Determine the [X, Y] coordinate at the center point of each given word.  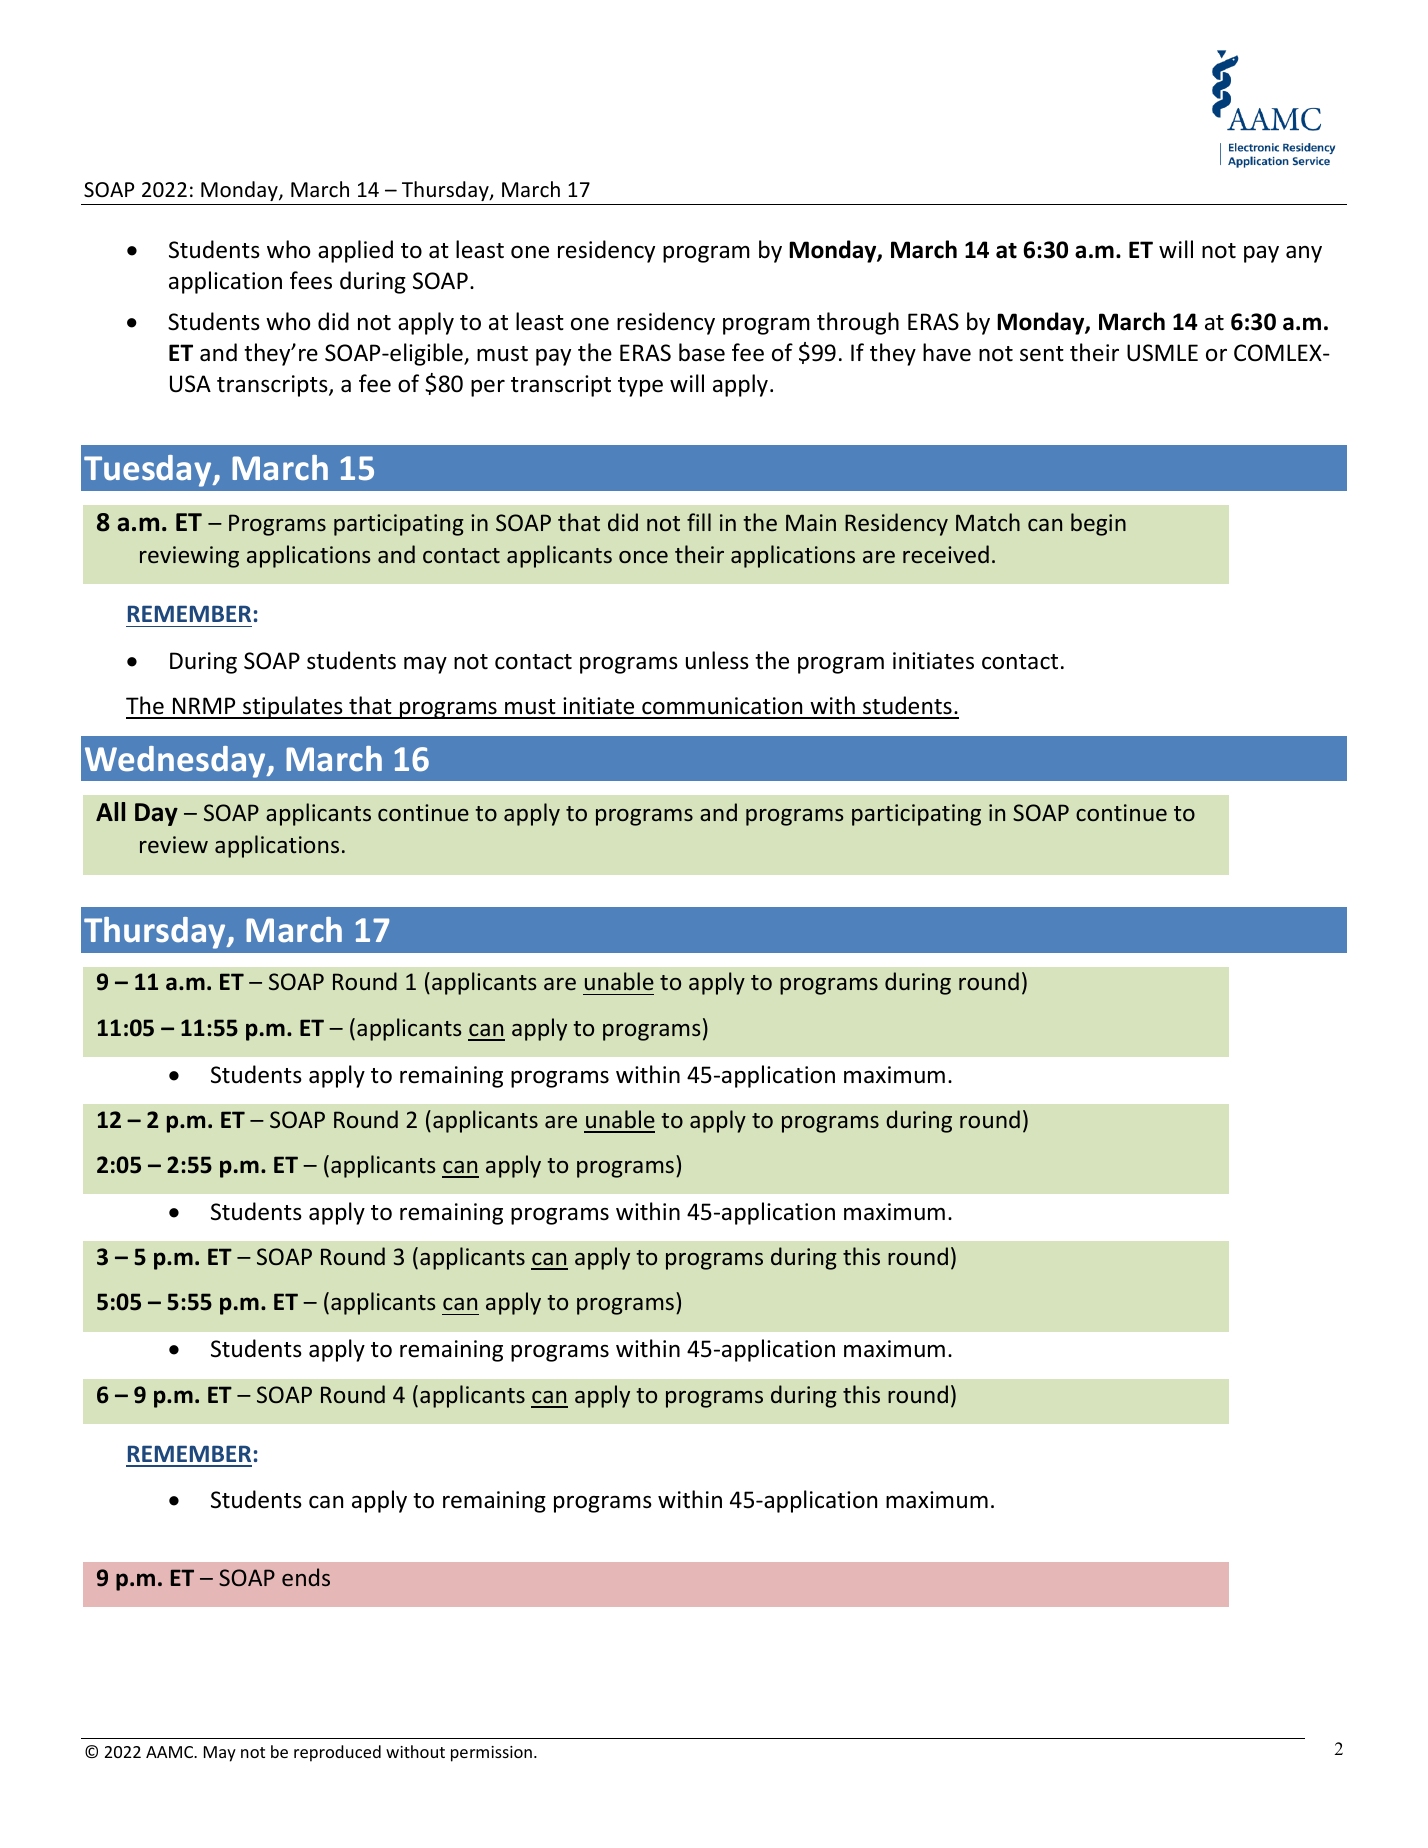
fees [311, 280]
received [946, 554]
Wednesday [176, 762]
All [110, 811]
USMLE [1162, 353]
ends [306, 1577]
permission [491, 1754]
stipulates [293, 707]
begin [1098, 524]
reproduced [337, 1753]
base [702, 352]
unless [717, 660]
